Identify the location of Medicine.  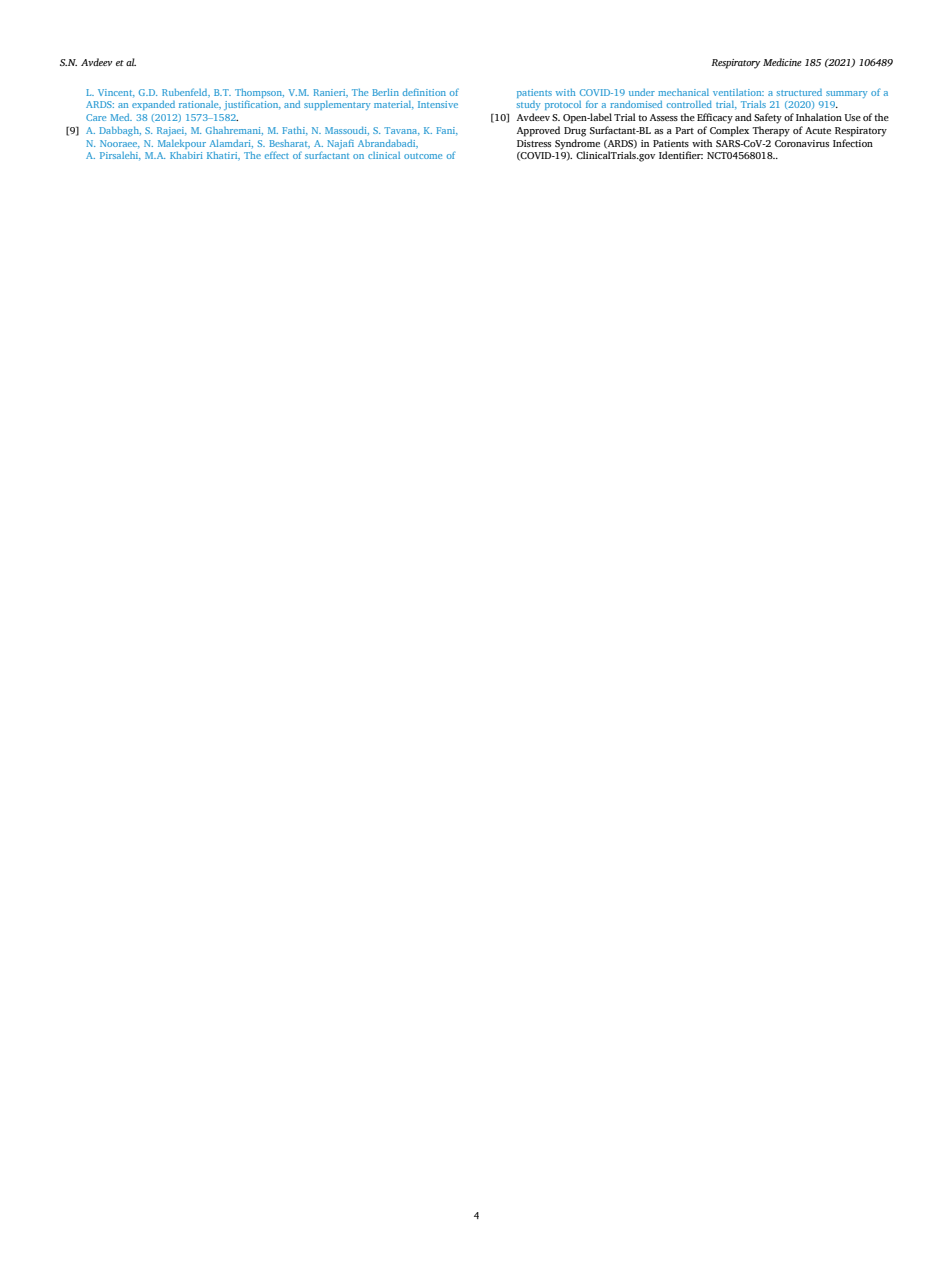
(782, 62).
